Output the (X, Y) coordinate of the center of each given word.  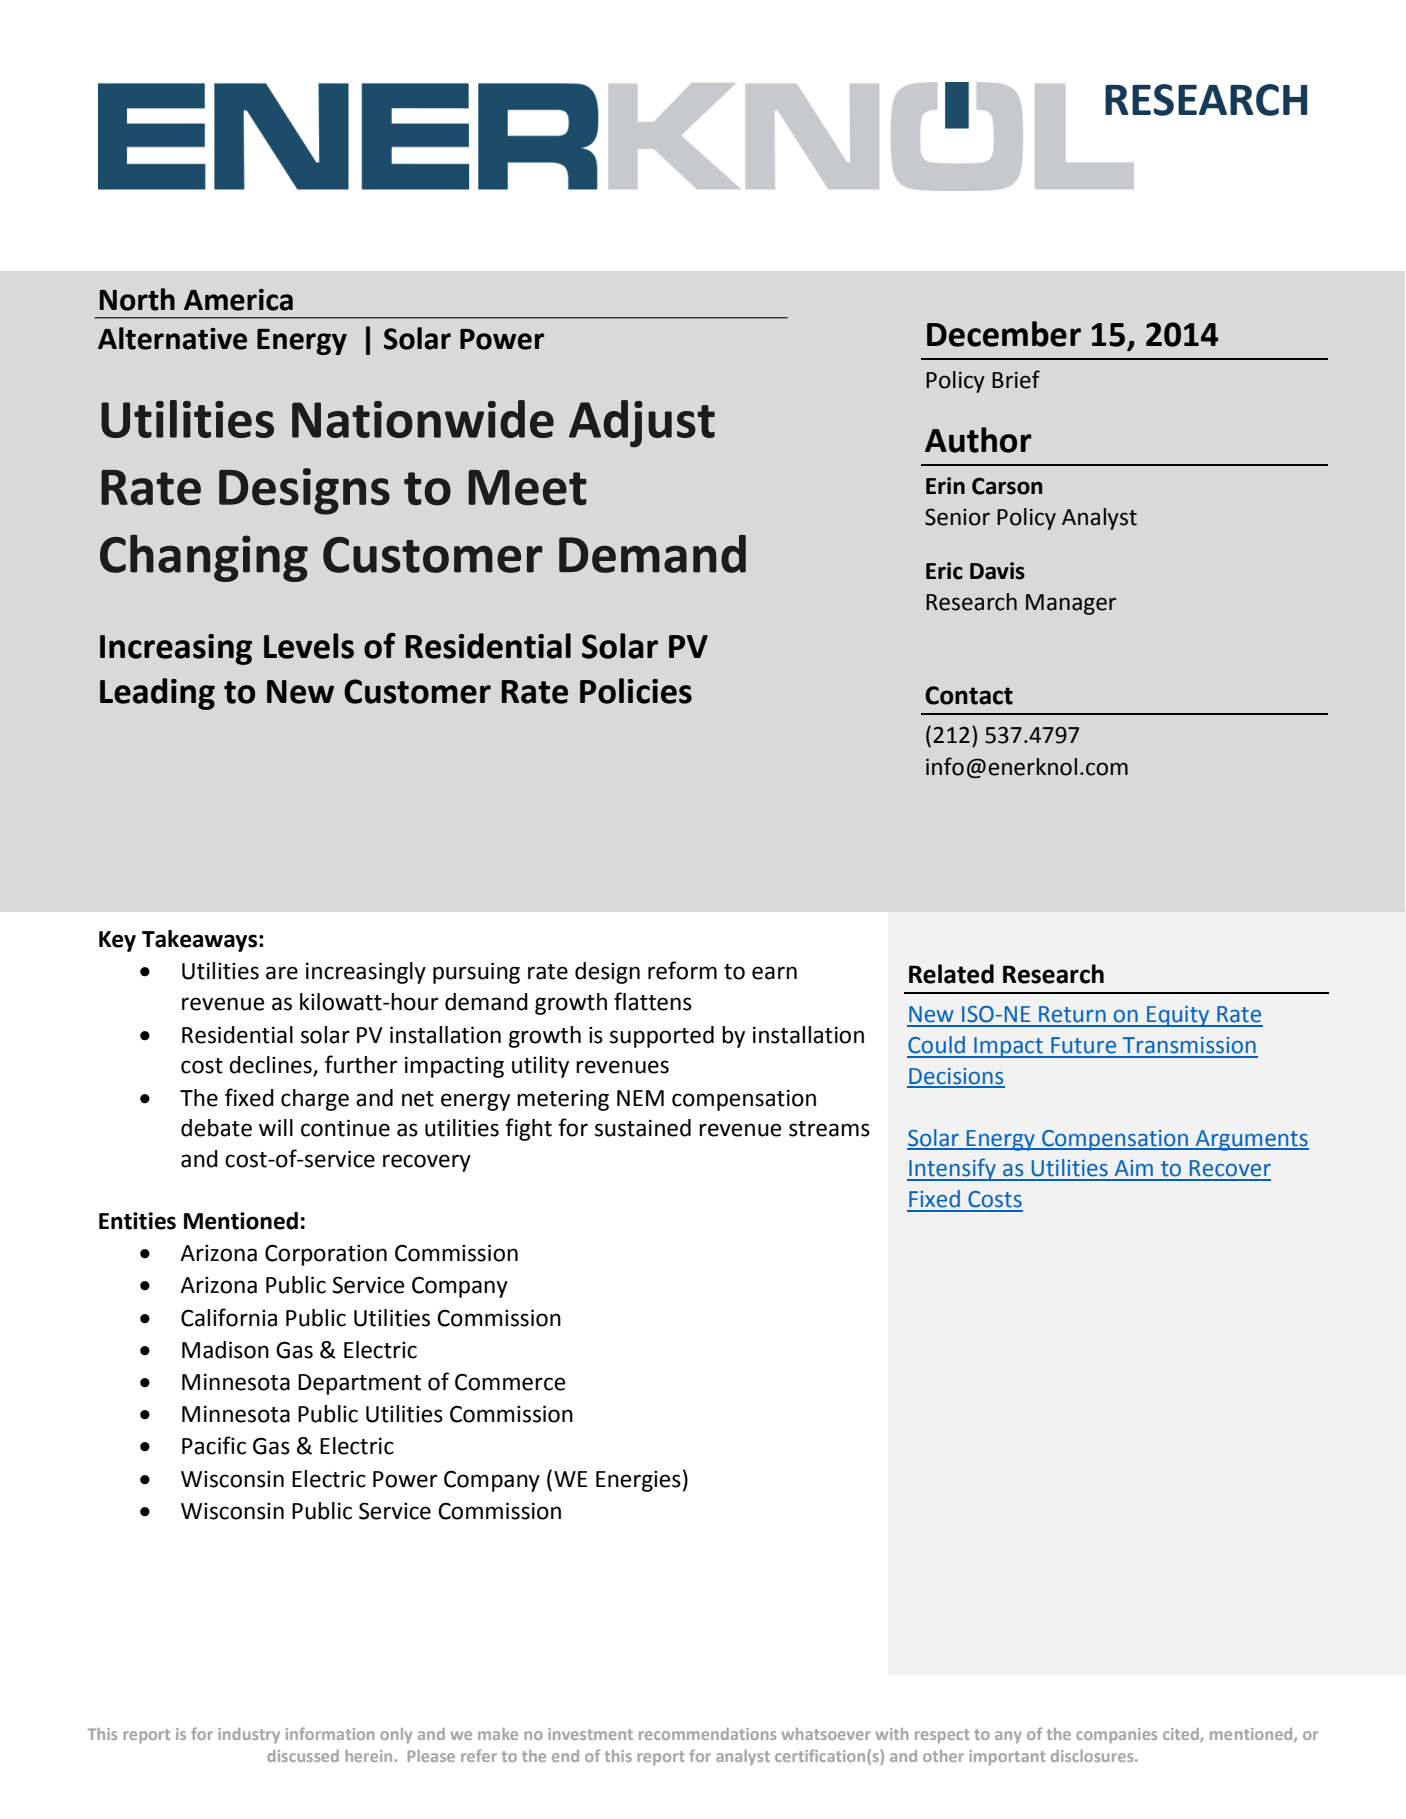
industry (249, 1735)
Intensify (952, 1169)
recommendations (707, 1734)
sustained (643, 1128)
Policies (636, 691)
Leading (157, 694)
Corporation (326, 1255)
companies (1116, 1735)
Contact (969, 695)
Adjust (642, 423)
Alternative (172, 338)
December (1004, 334)
